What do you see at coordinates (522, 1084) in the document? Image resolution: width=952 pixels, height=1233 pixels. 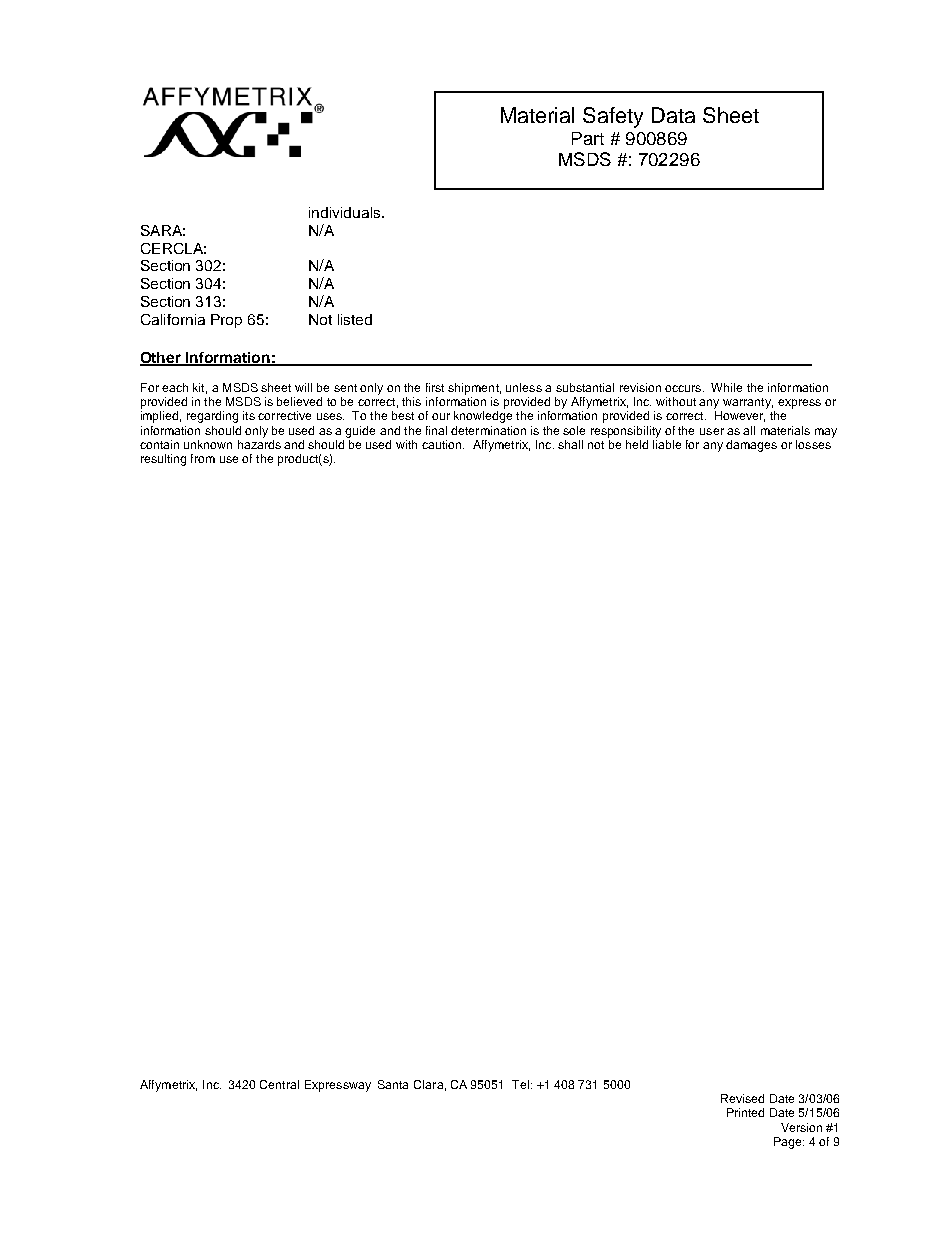 I see `Tel` at bounding box center [522, 1084].
